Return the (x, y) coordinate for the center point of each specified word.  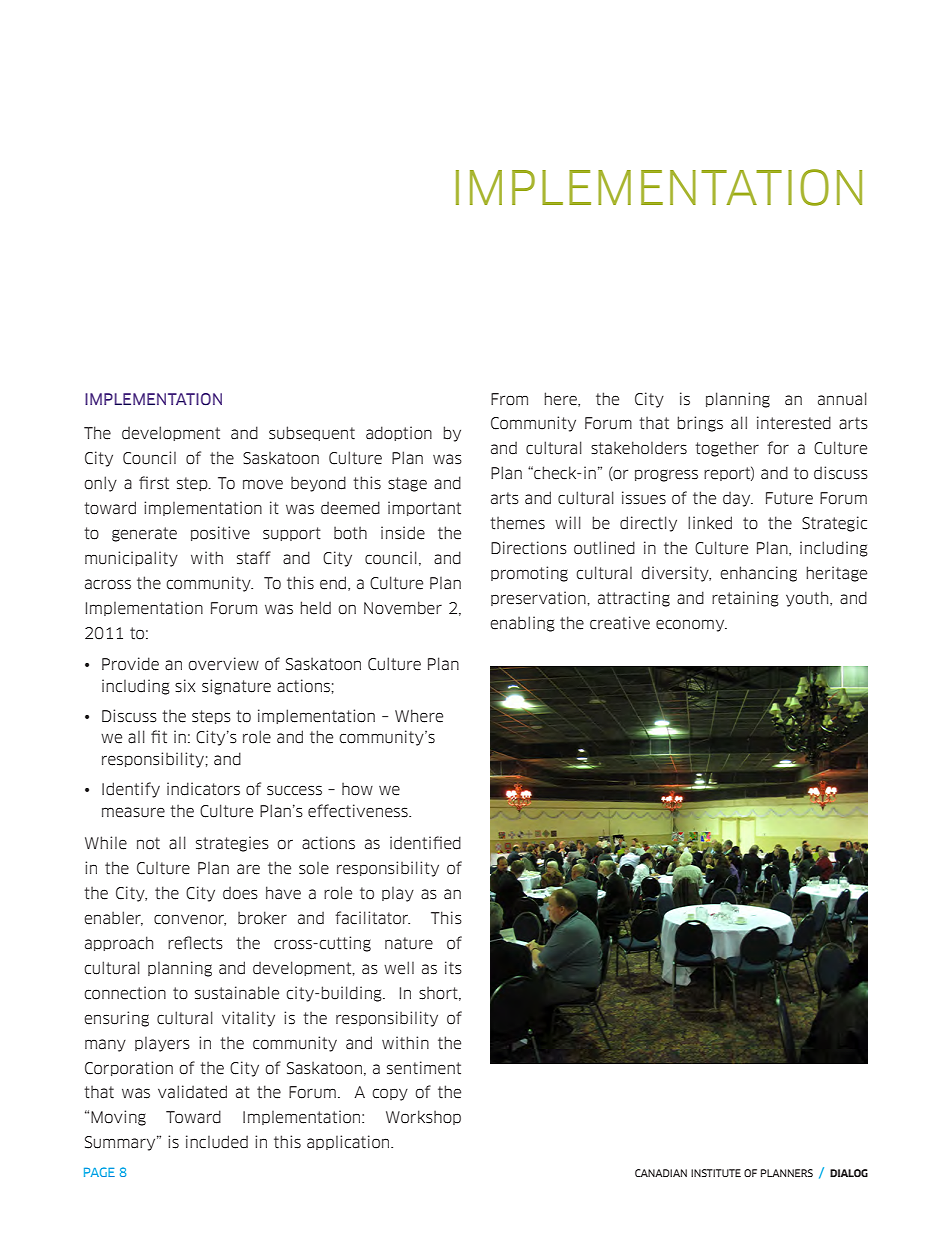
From (509, 399)
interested (794, 423)
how (357, 789)
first (154, 483)
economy (691, 625)
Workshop (423, 1117)
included (217, 1142)
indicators (203, 789)
